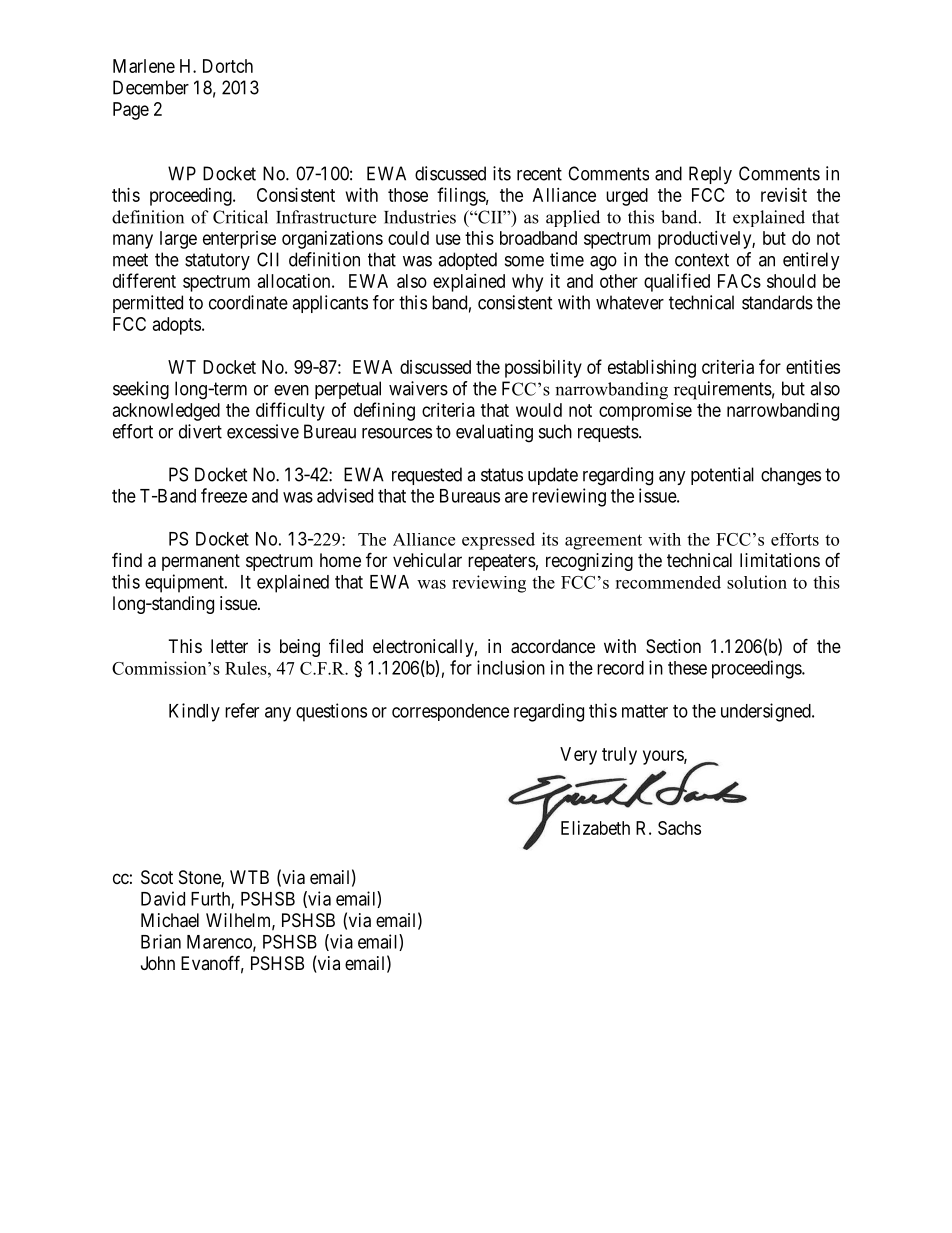 The height and width of the screenshot is (1233, 952). I want to click on Sachs, so click(679, 828).
